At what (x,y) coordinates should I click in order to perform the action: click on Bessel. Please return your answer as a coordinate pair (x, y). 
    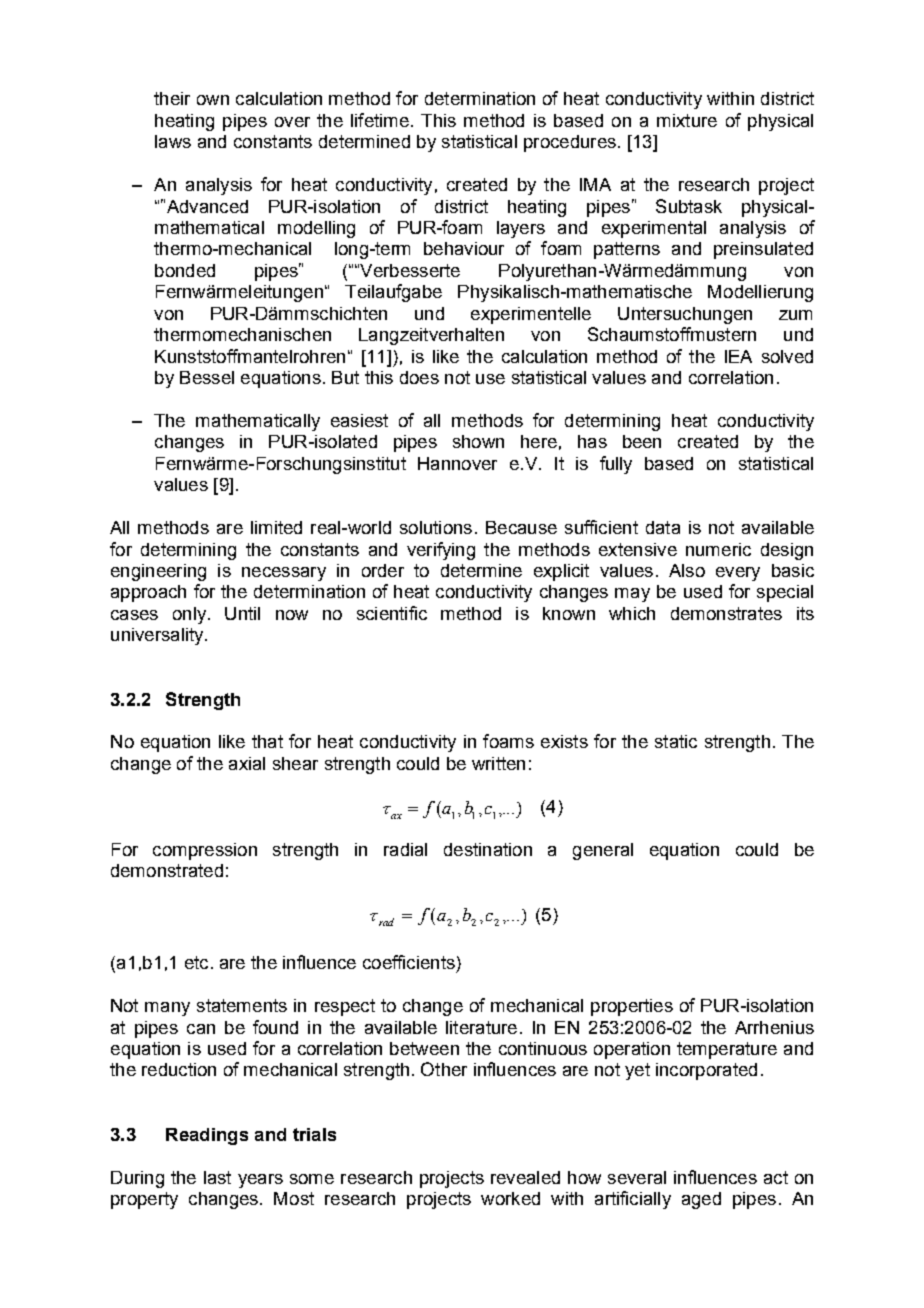
    Looking at the image, I should click on (207, 377).
